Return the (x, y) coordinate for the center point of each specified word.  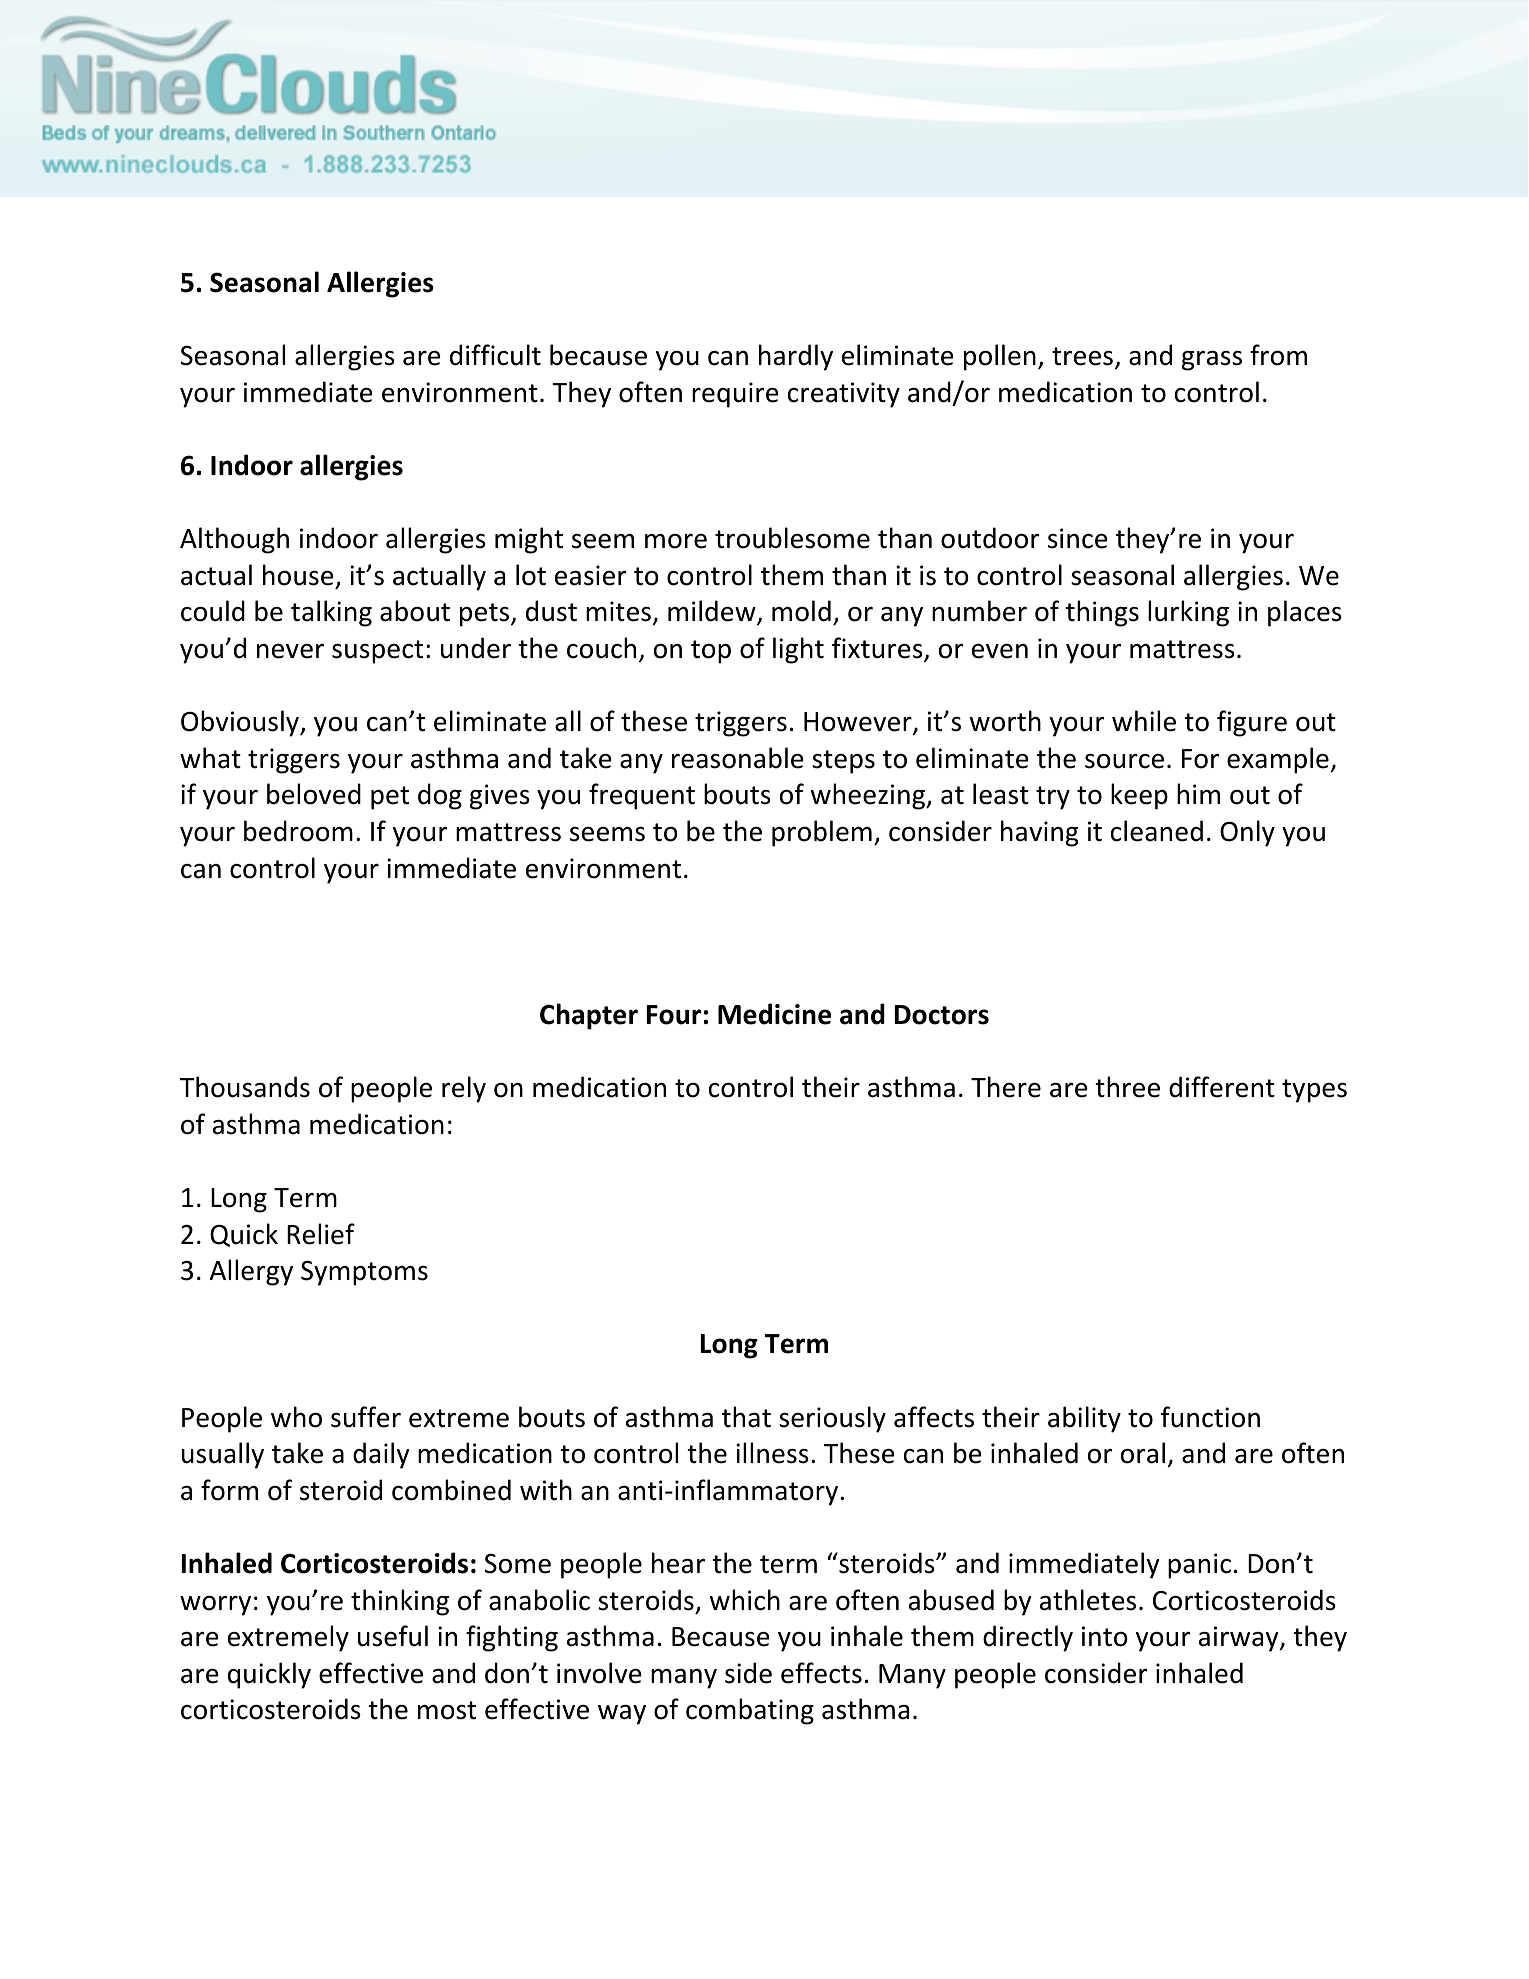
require (735, 395)
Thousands (245, 1087)
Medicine (774, 1014)
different (1222, 1087)
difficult (495, 355)
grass (1212, 361)
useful (393, 1636)
